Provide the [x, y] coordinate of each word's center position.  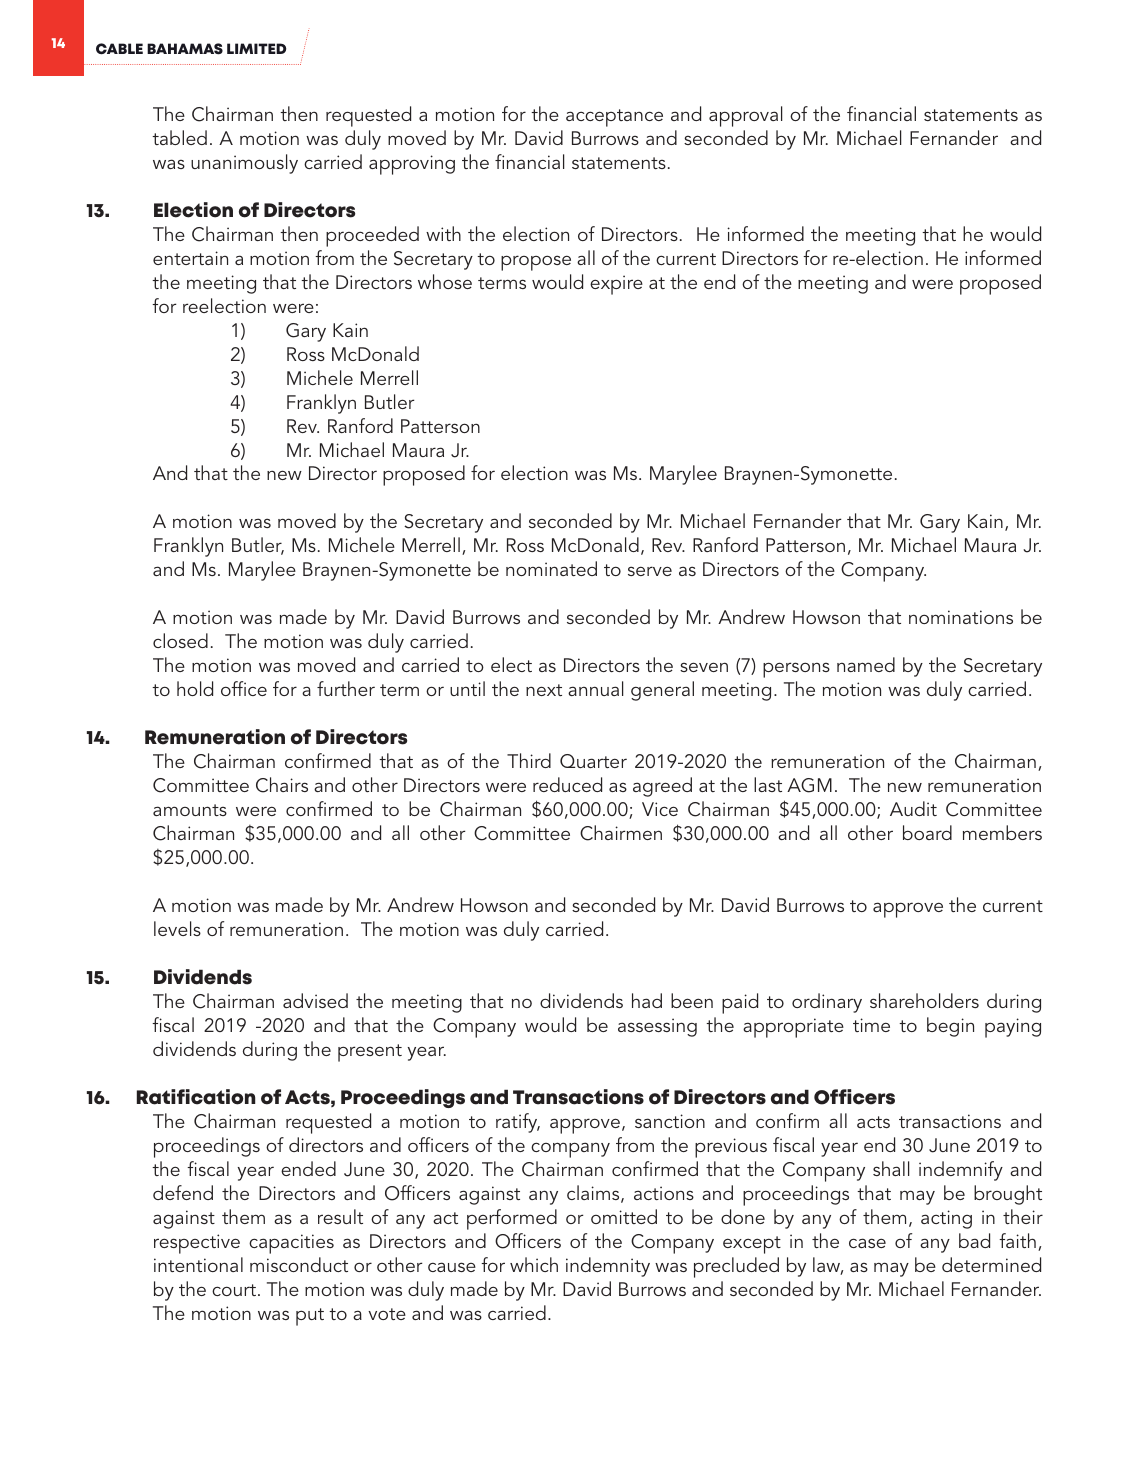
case [867, 1243]
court [235, 1290]
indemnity [608, 1267]
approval [745, 116]
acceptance [614, 118]
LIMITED [256, 48]
